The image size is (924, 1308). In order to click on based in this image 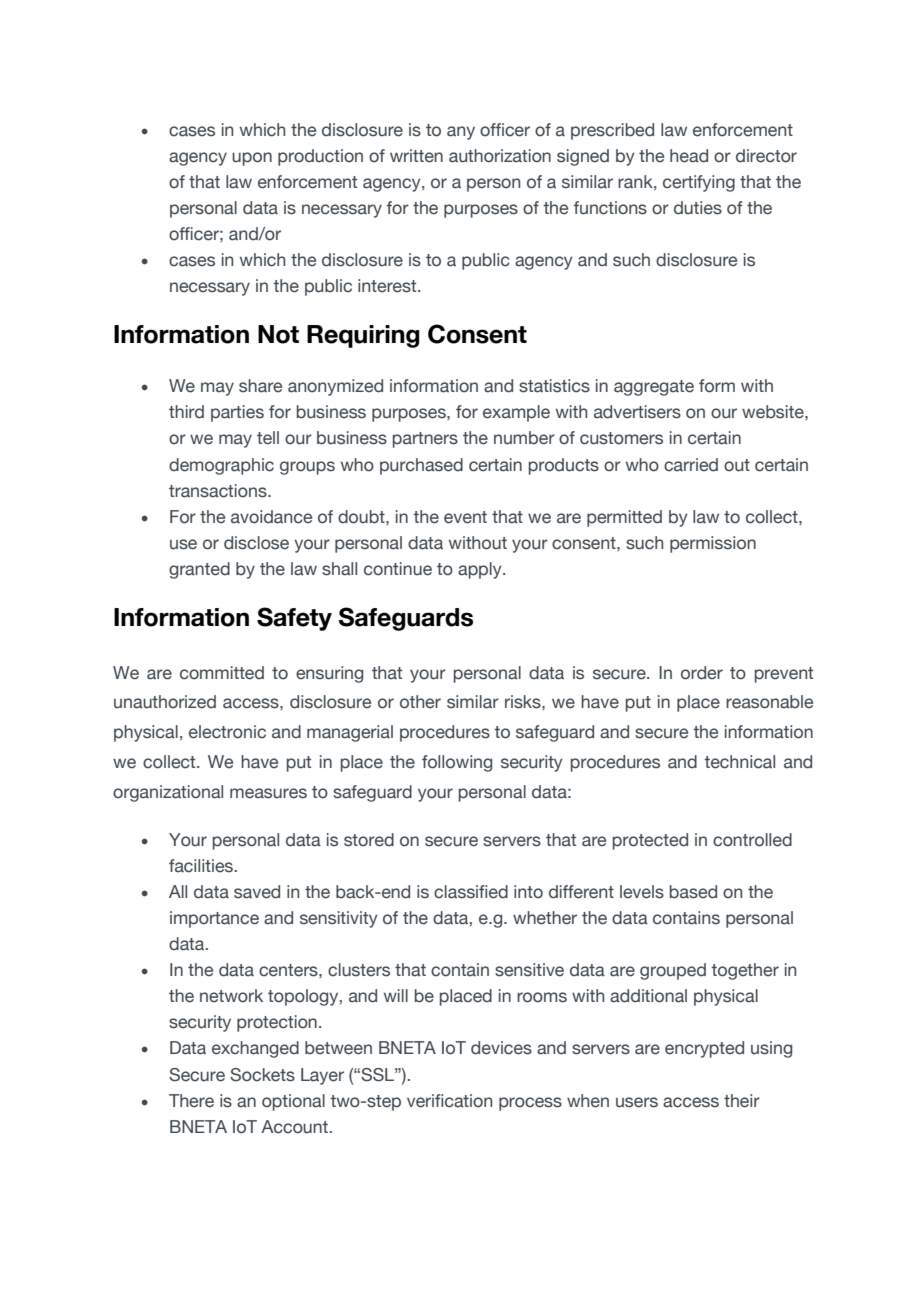, I will do `click(693, 892)`.
